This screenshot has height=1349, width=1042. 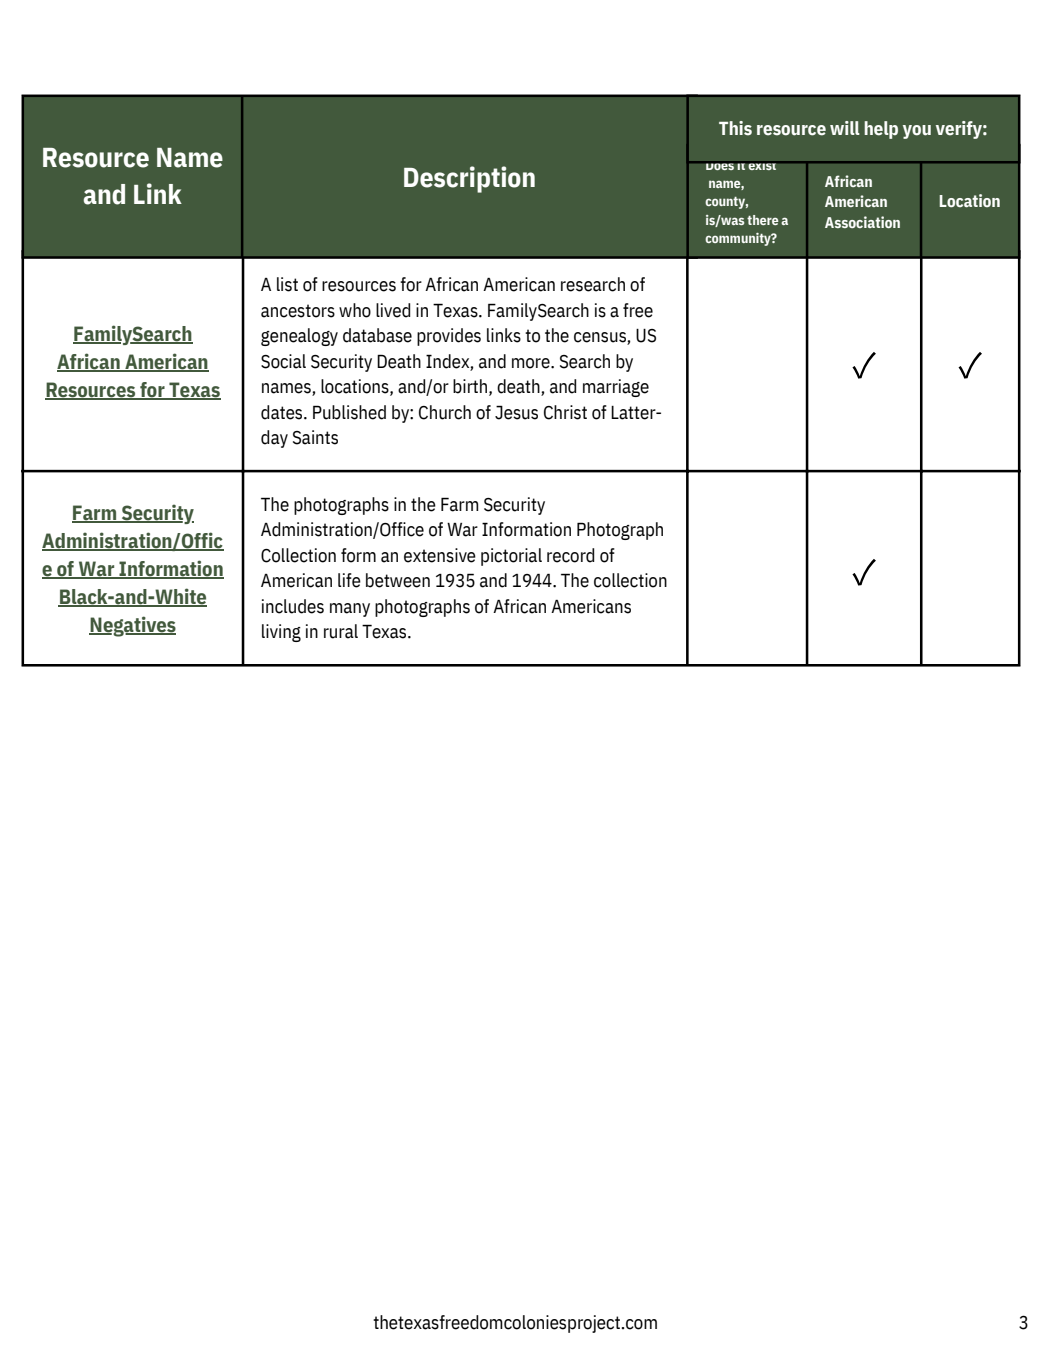 What do you see at coordinates (469, 179) in the screenshot?
I see `Description` at bounding box center [469, 179].
